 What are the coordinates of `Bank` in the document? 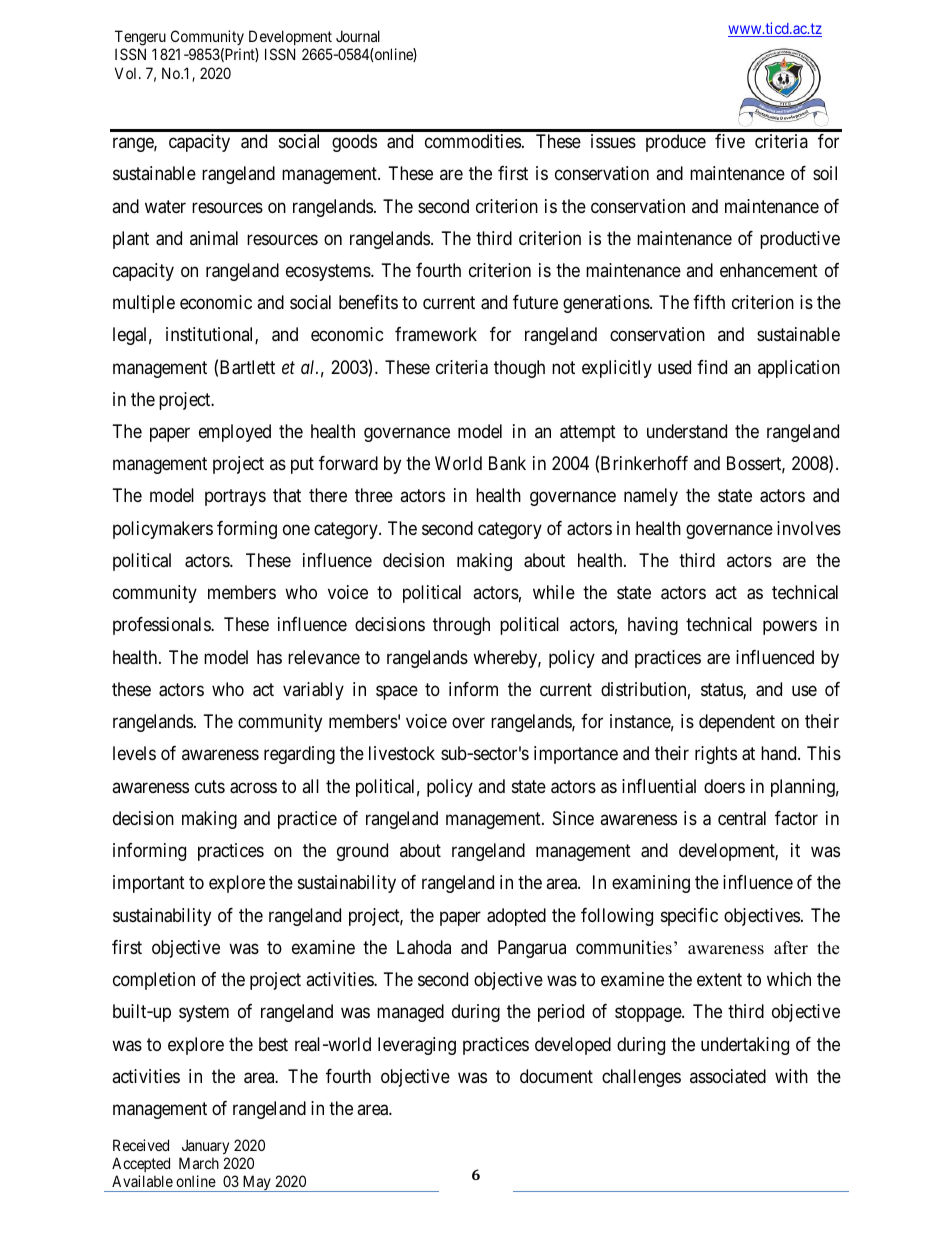 It's located at (507, 463).
